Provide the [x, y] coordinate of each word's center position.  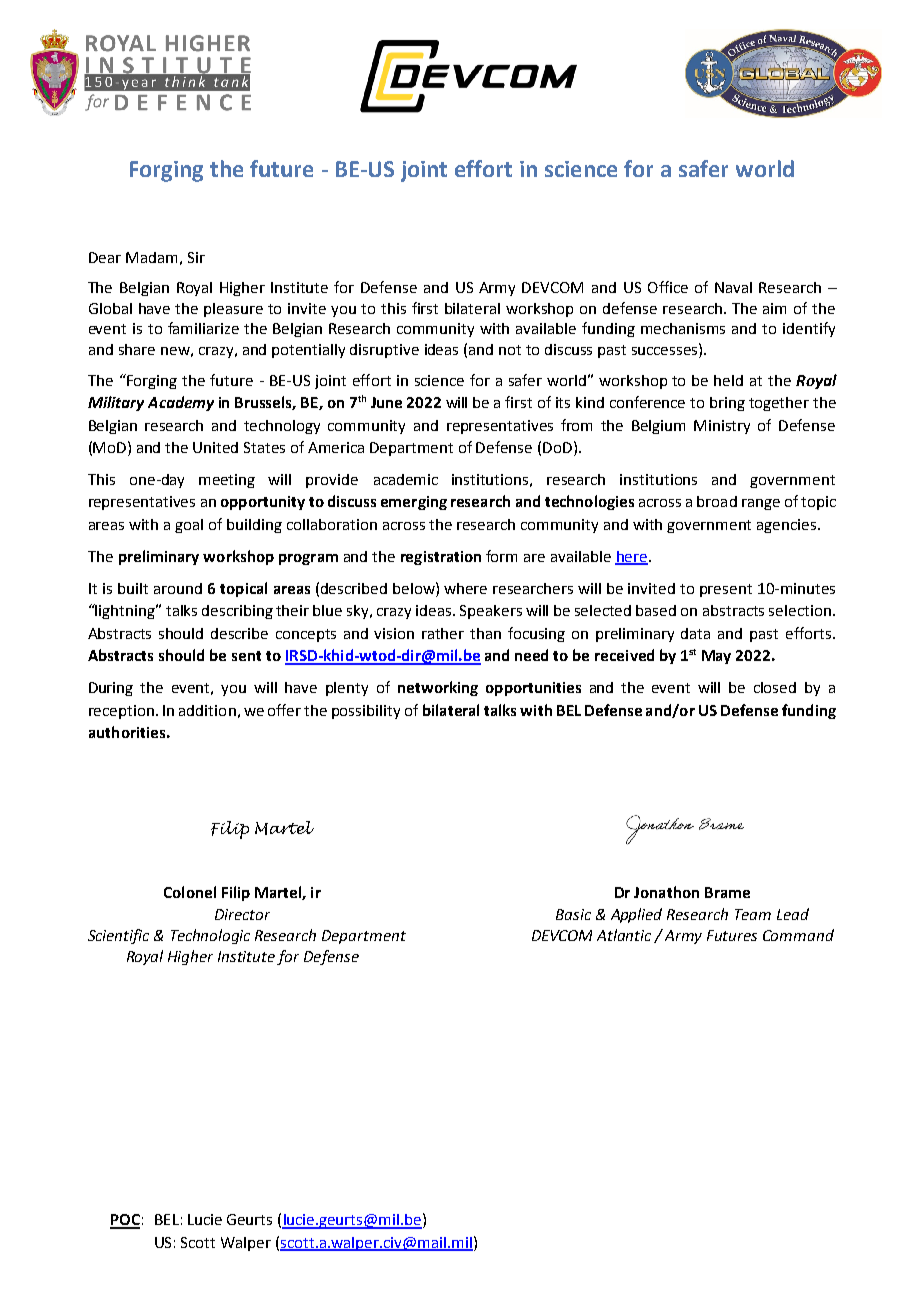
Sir [196, 257]
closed [775, 687]
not [510, 350]
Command [798, 935]
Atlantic [624, 935]
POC [125, 1221]
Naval [733, 287]
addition [207, 710]
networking [438, 688]
